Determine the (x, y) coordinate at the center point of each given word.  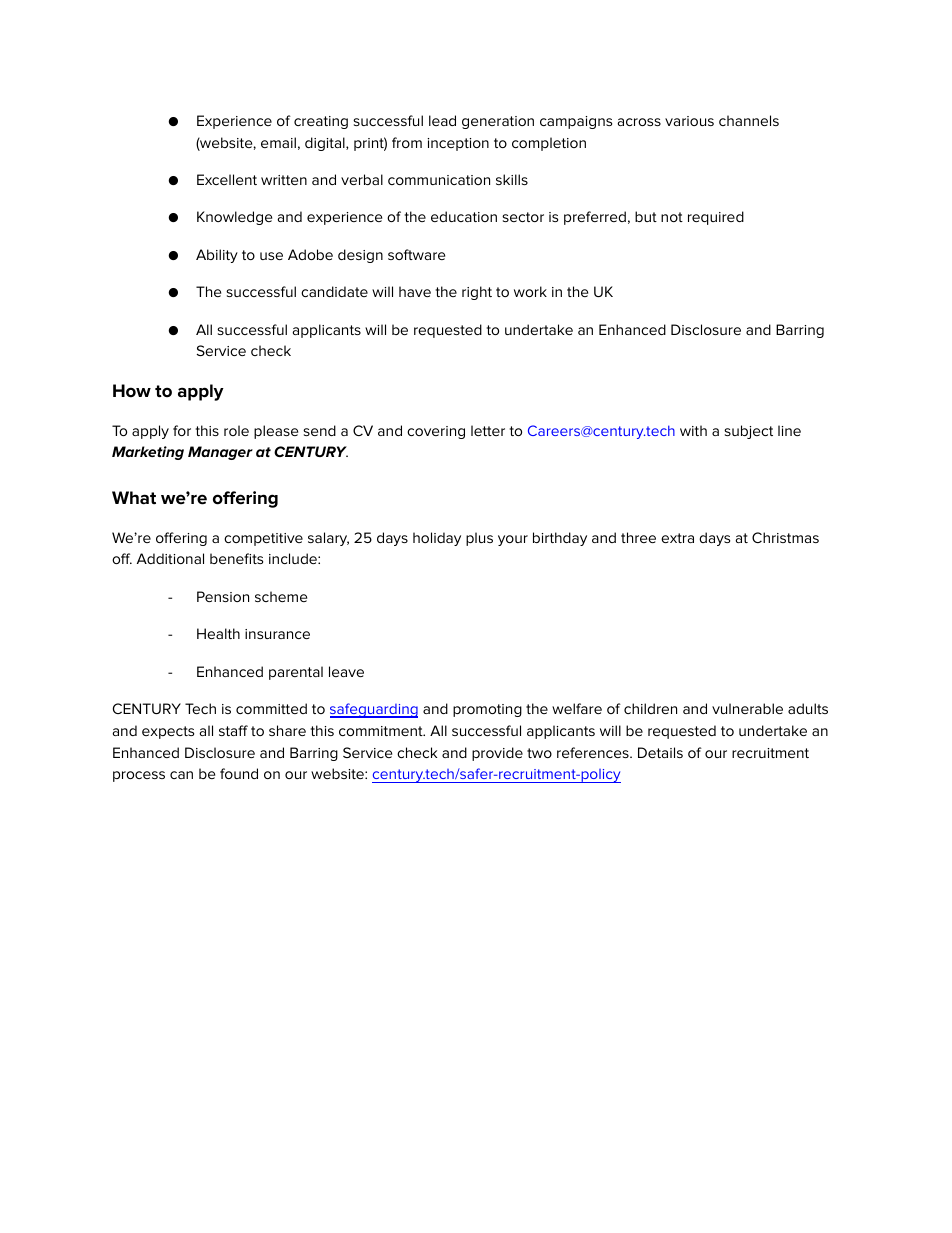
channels (749, 120)
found (239, 773)
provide (497, 754)
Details (660, 752)
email (278, 142)
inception (458, 144)
